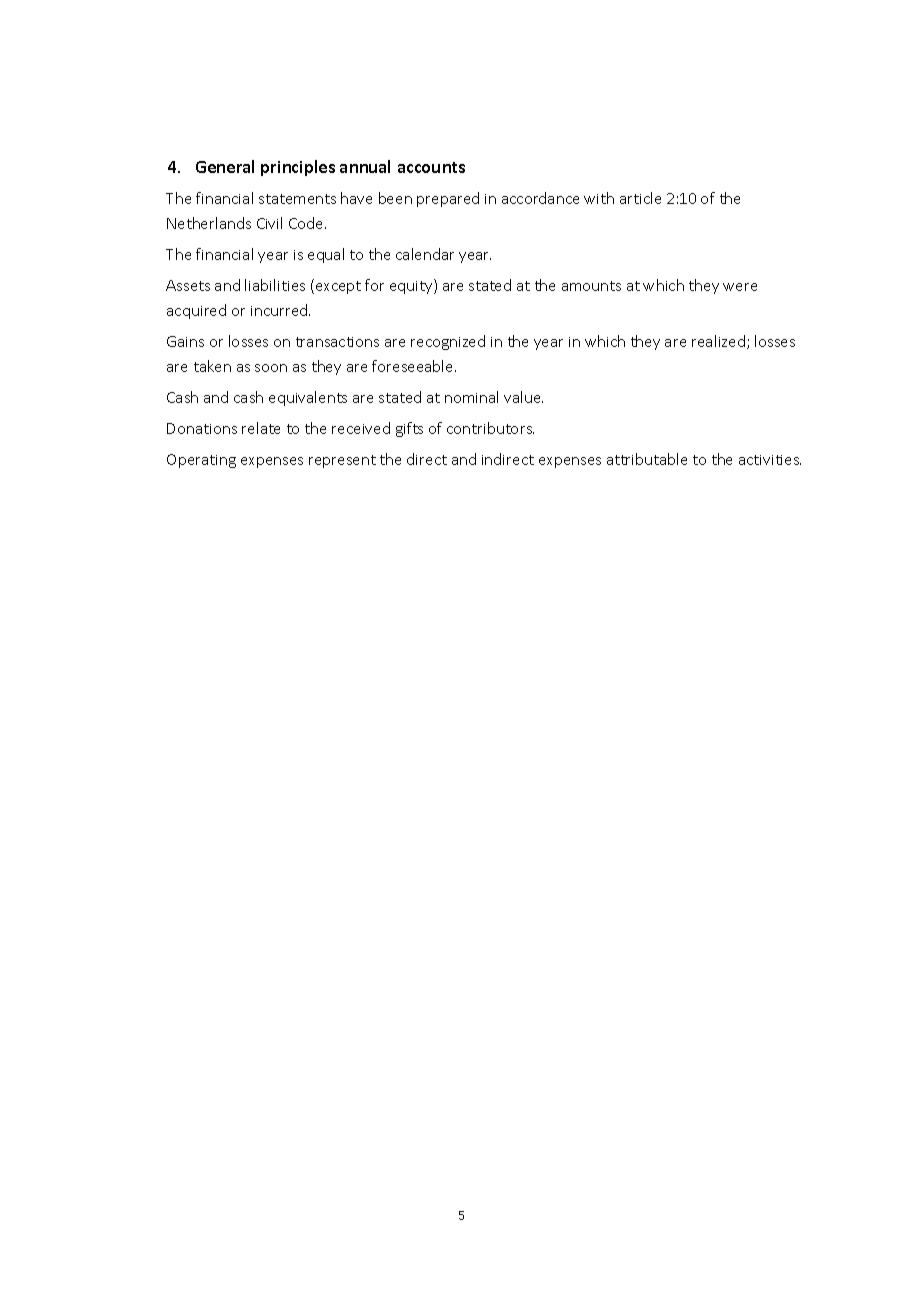  What do you see at coordinates (269, 223) in the screenshot?
I see `Civil` at bounding box center [269, 223].
